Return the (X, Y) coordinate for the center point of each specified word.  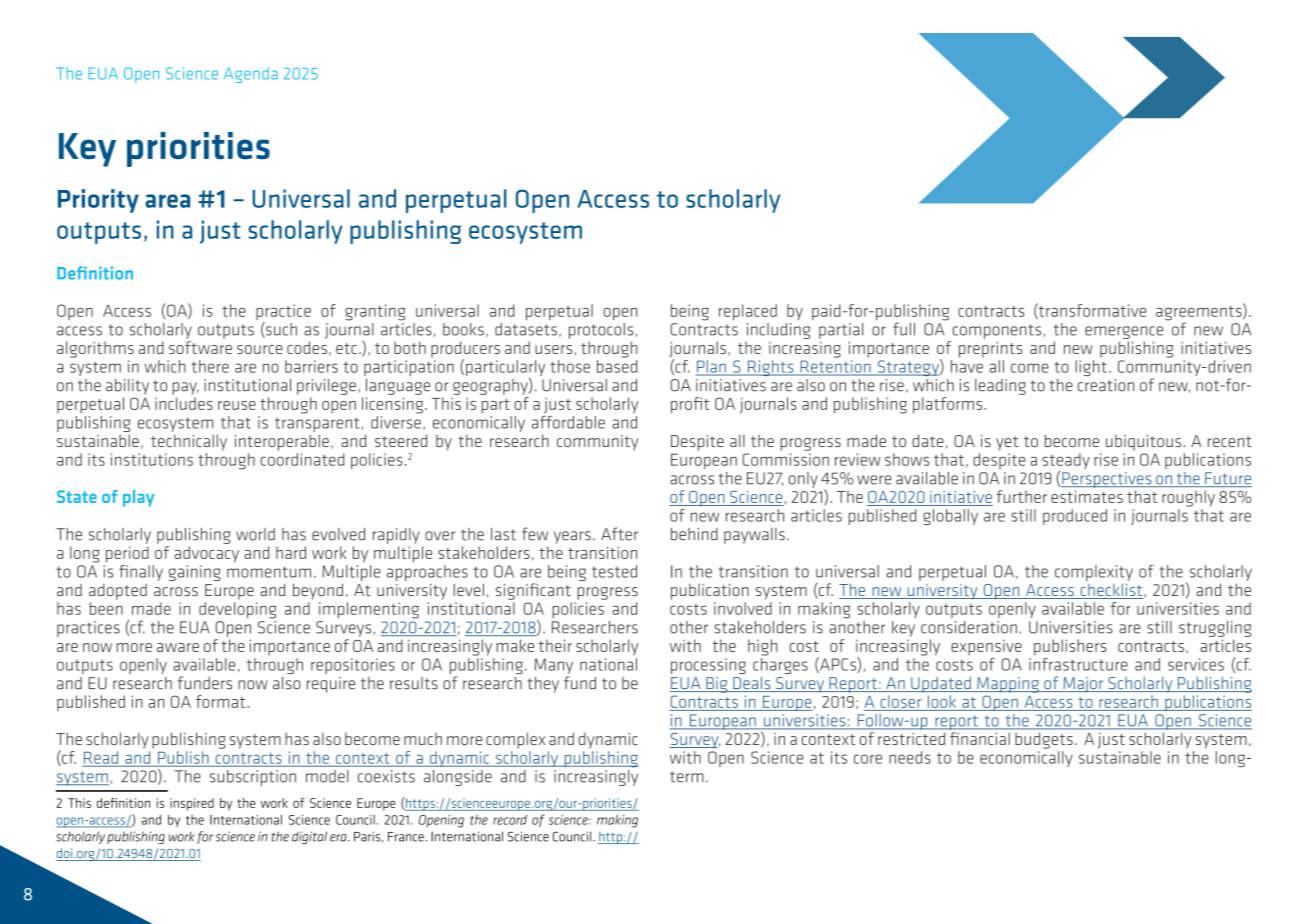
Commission (785, 459)
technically (189, 442)
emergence (1124, 332)
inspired (192, 804)
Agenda (251, 75)
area (167, 201)
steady (1066, 462)
